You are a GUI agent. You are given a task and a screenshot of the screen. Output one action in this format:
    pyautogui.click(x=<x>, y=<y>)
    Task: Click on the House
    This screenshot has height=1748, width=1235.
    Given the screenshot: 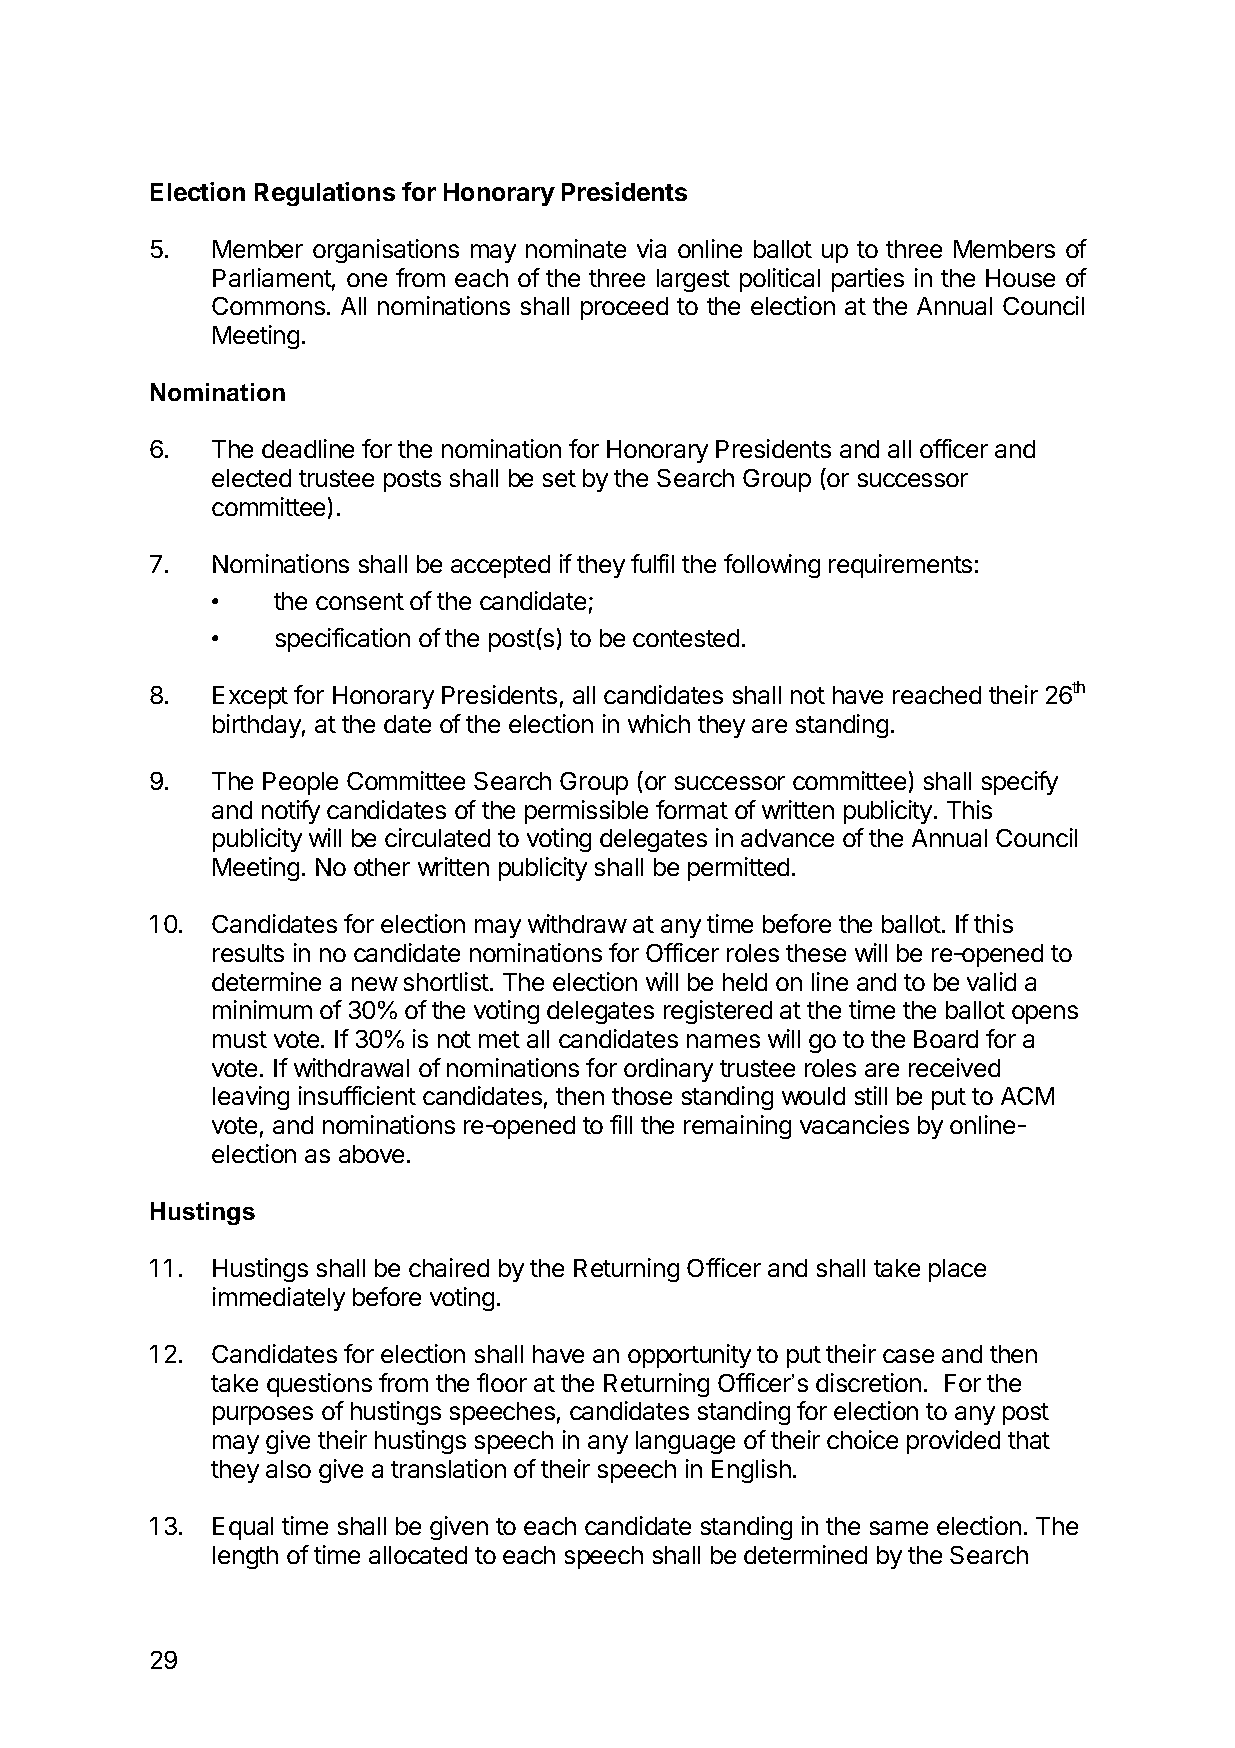 What is the action you would take?
    pyautogui.click(x=1020, y=278)
